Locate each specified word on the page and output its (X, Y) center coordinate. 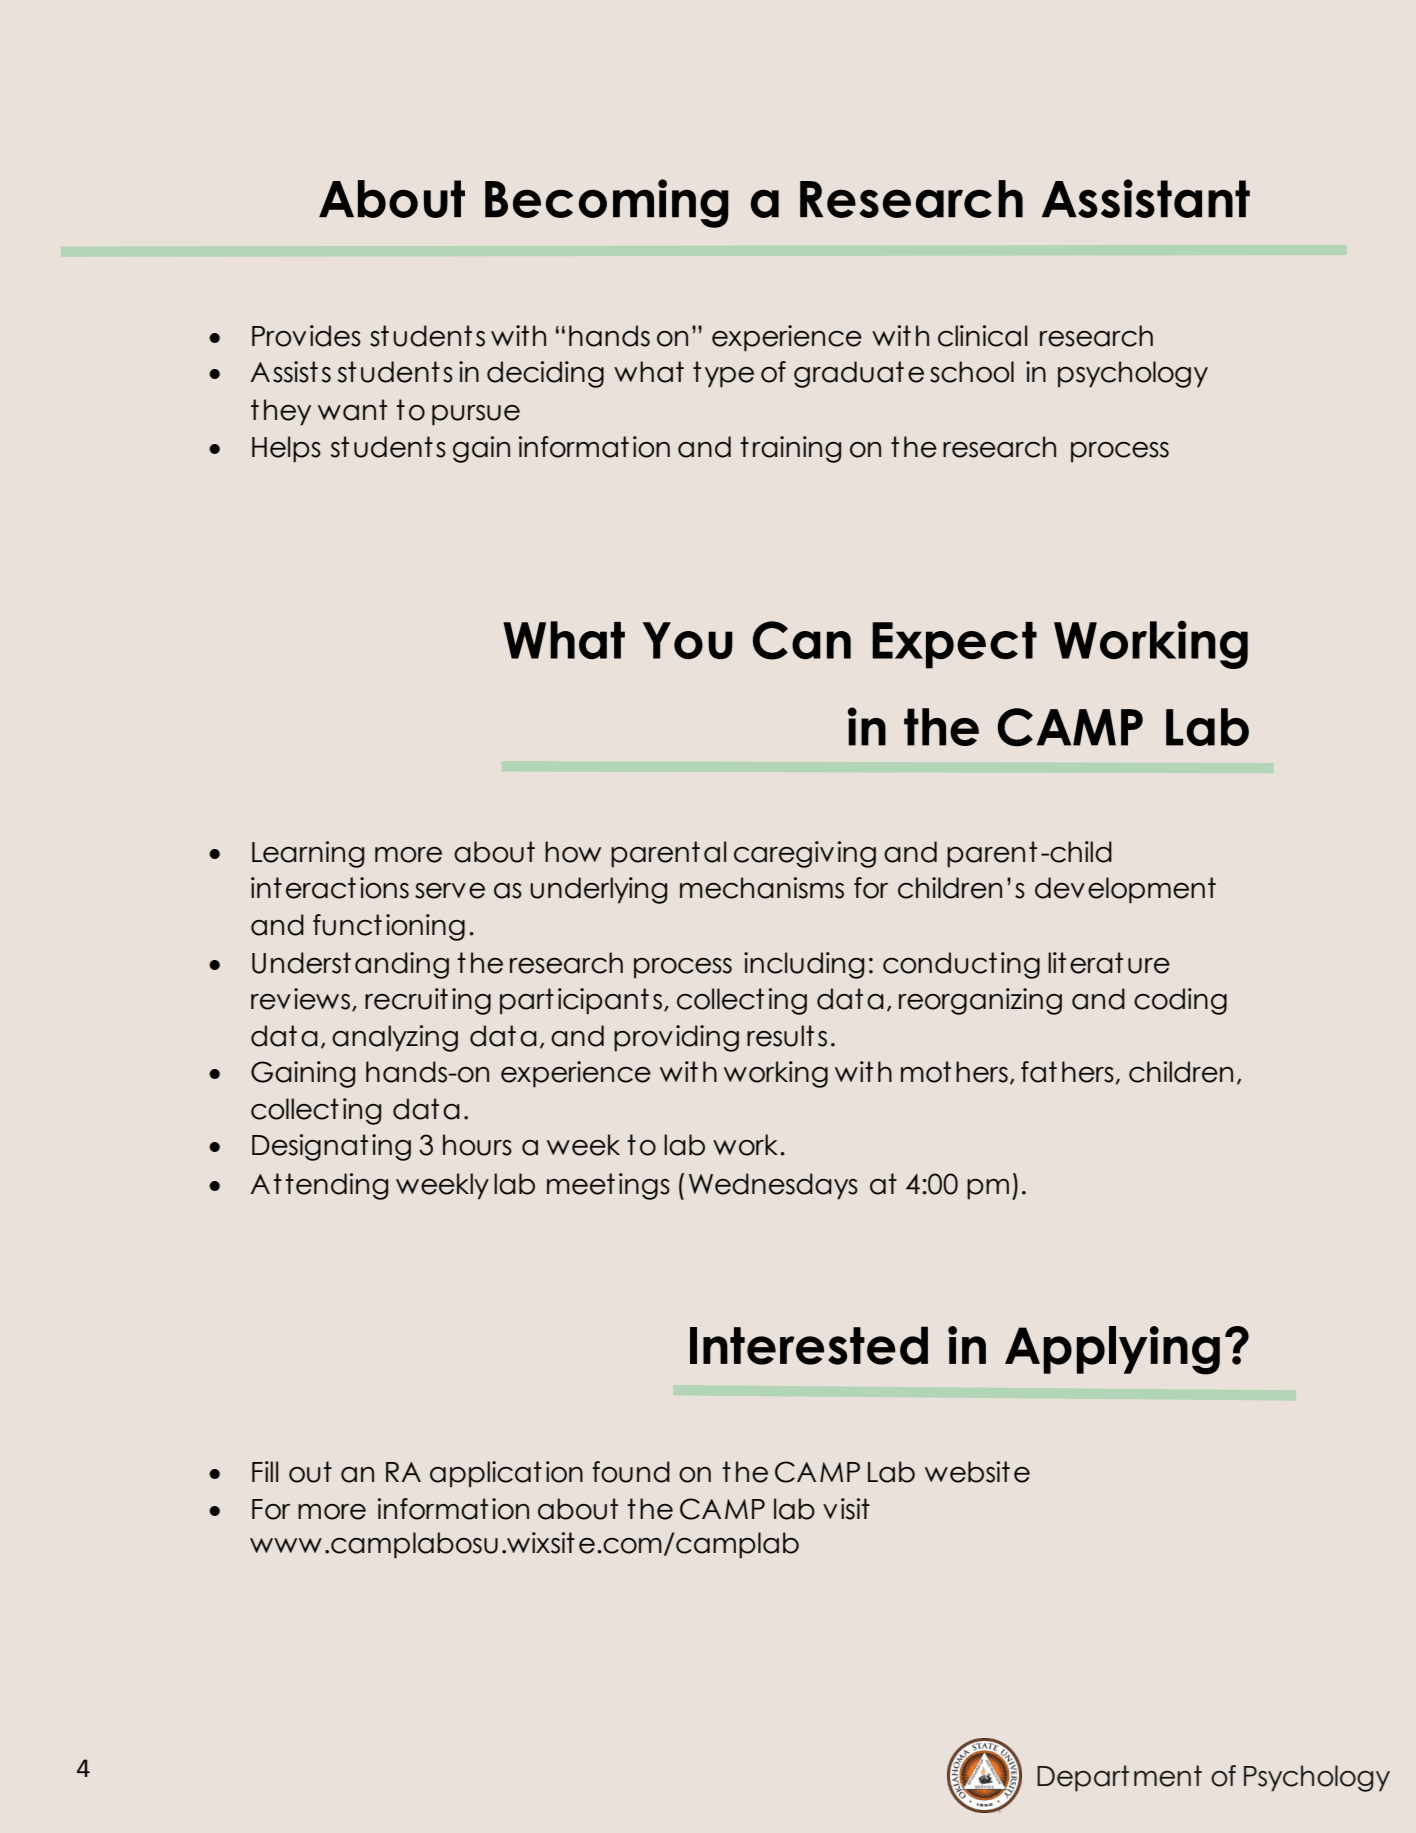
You (688, 640)
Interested (809, 1345)
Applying (1112, 1350)
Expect (954, 645)
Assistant (1146, 198)
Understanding (350, 965)
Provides (306, 336)
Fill (265, 1471)
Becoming (607, 203)
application (506, 1474)
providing (676, 1038)
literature (1109, 963)
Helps (286, 449)
